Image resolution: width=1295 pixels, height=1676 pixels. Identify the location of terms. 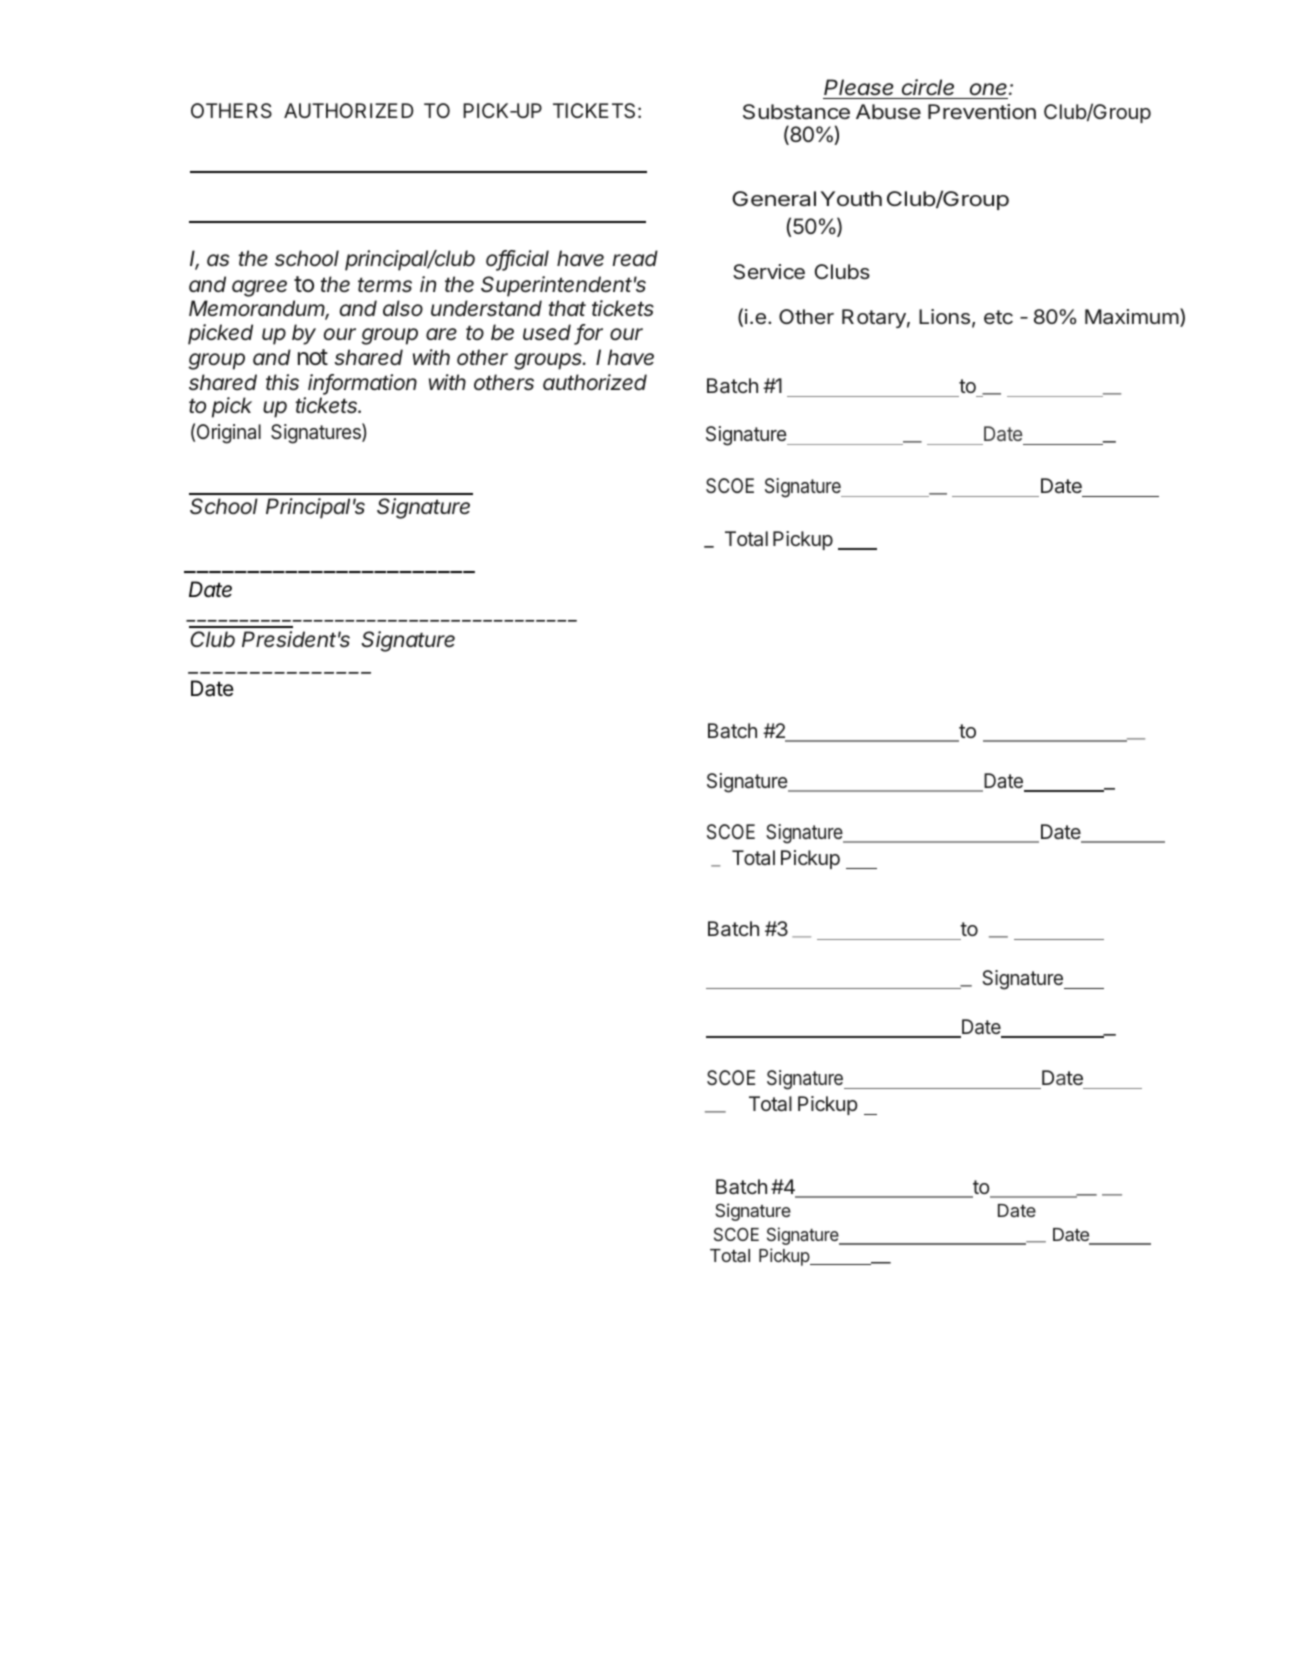
(385, 285).
